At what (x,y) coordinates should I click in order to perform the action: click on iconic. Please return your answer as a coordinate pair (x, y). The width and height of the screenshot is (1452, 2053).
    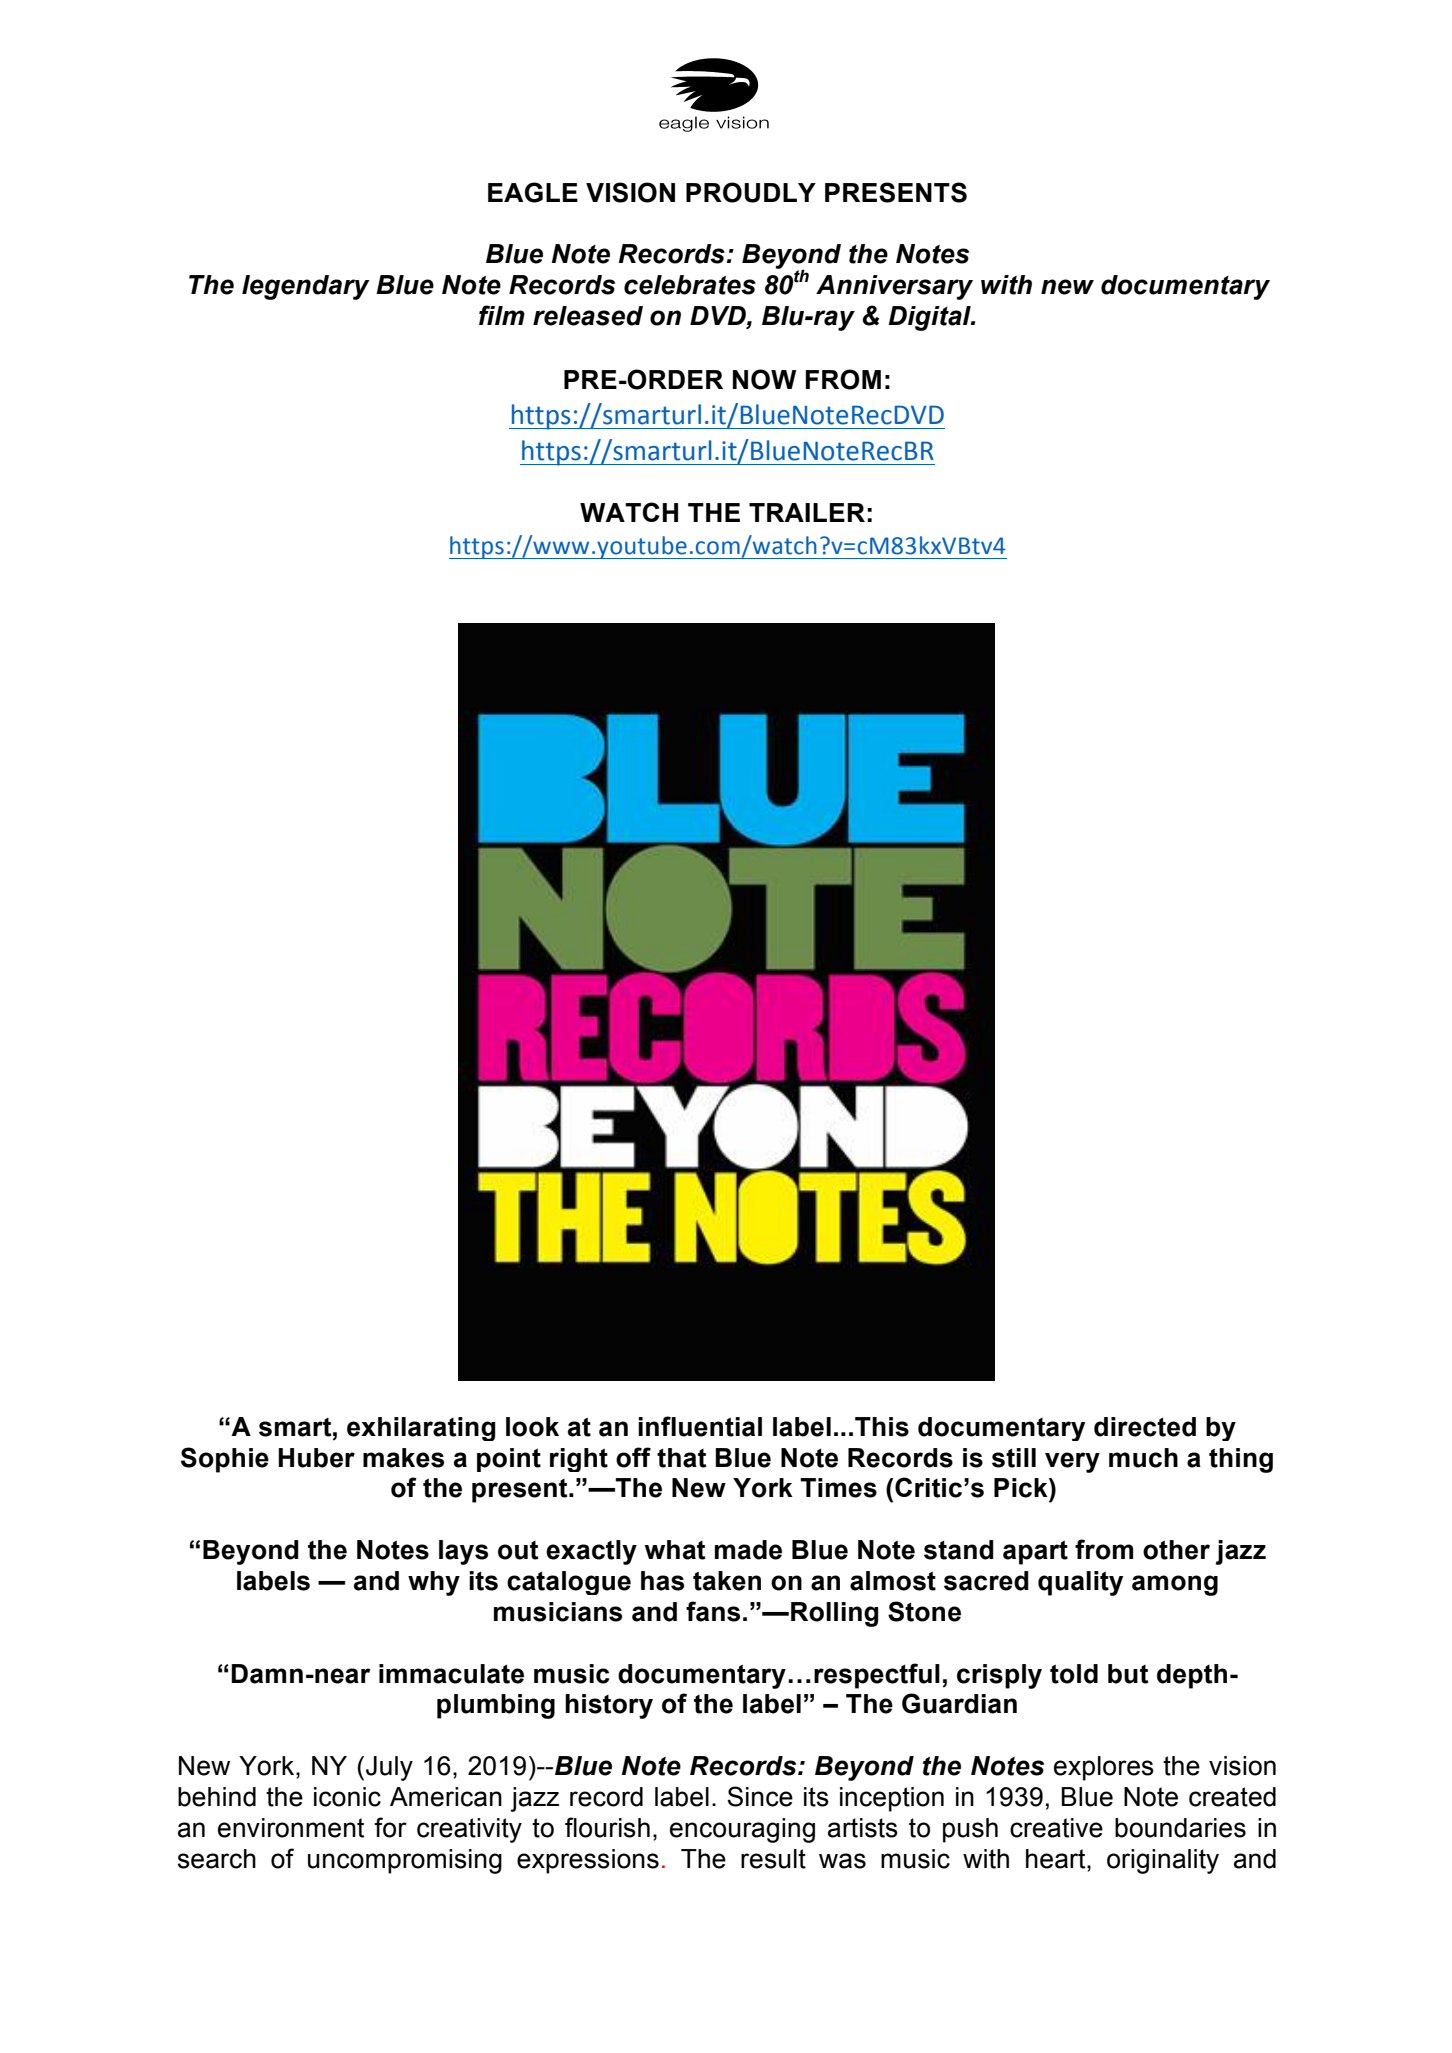
    Looking at the image, I should click on (347, 1797).
